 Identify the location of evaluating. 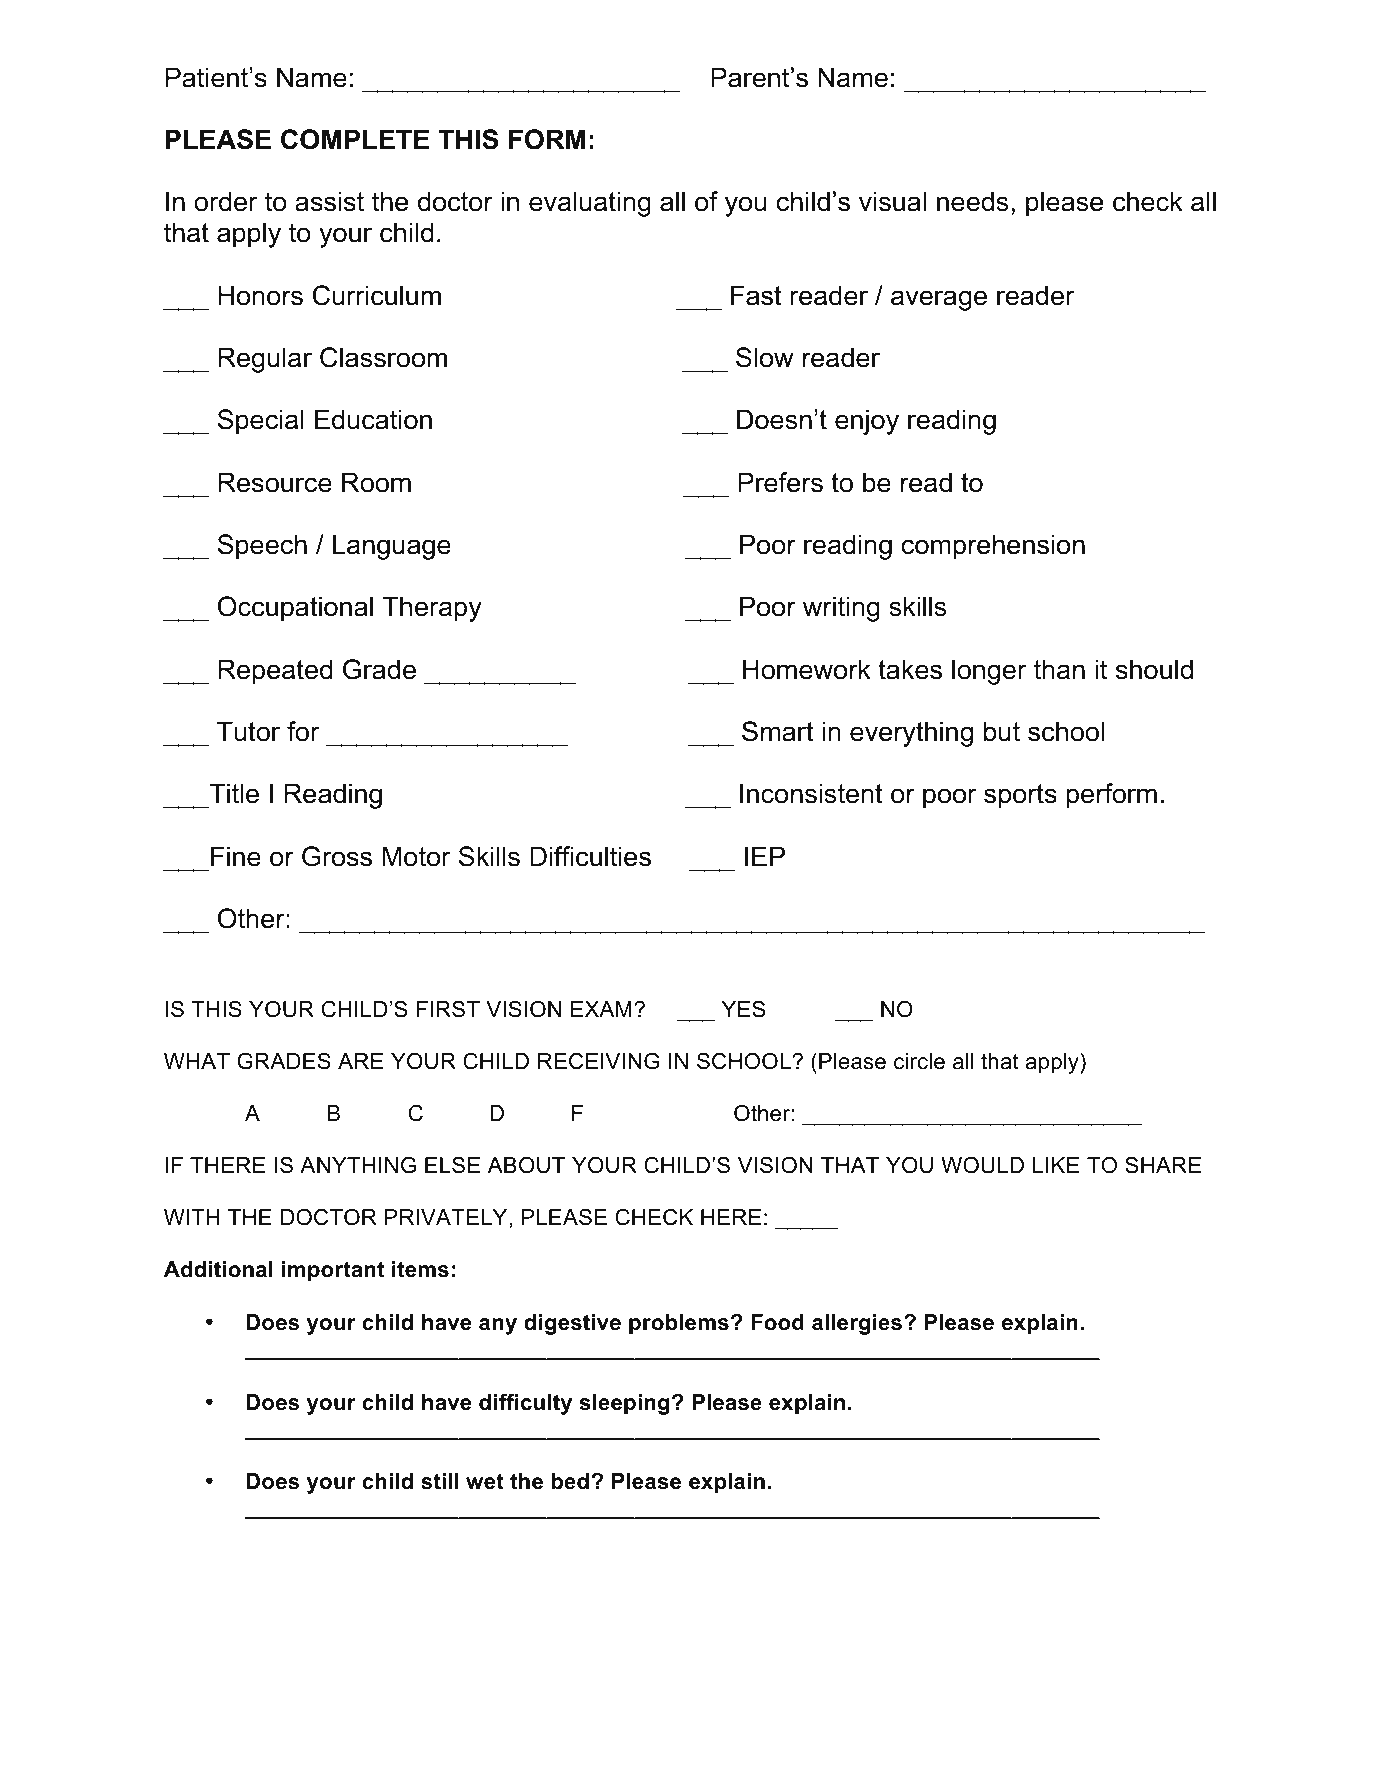
(590, 204).
